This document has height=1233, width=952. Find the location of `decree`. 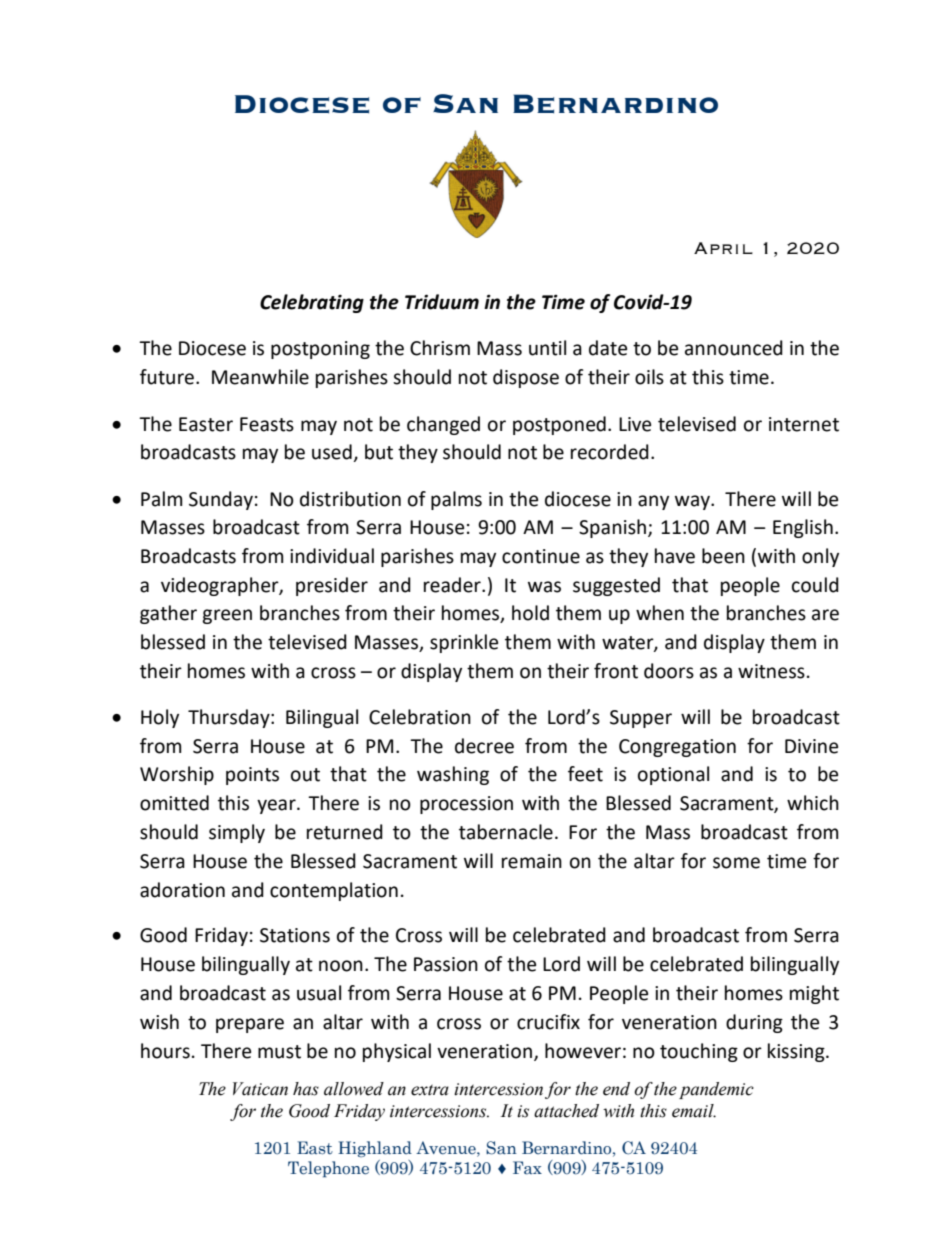

decree is located at coordinates (484, 746).
